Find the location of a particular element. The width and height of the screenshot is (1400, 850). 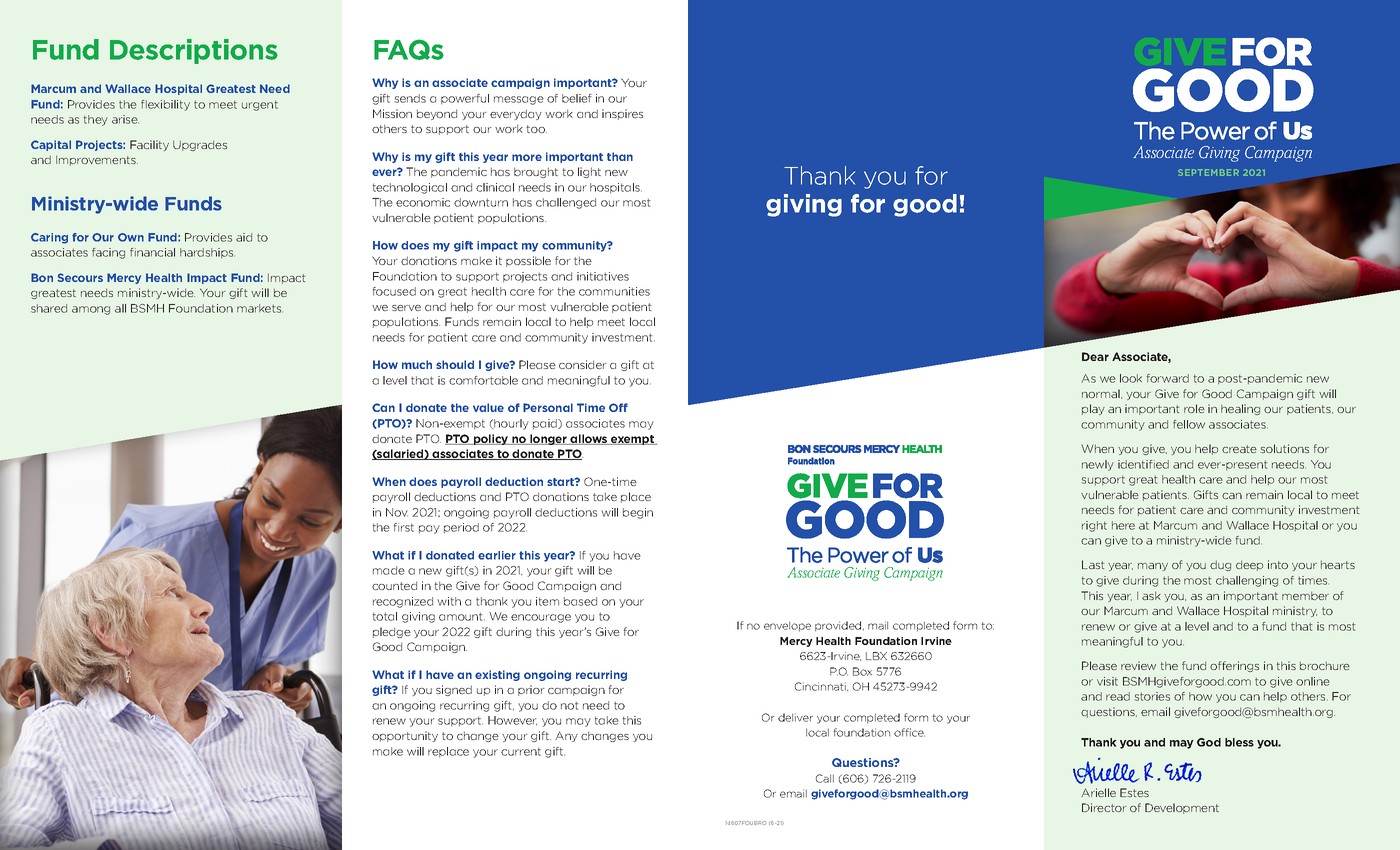

belief is located at coordinates (577, 98).
